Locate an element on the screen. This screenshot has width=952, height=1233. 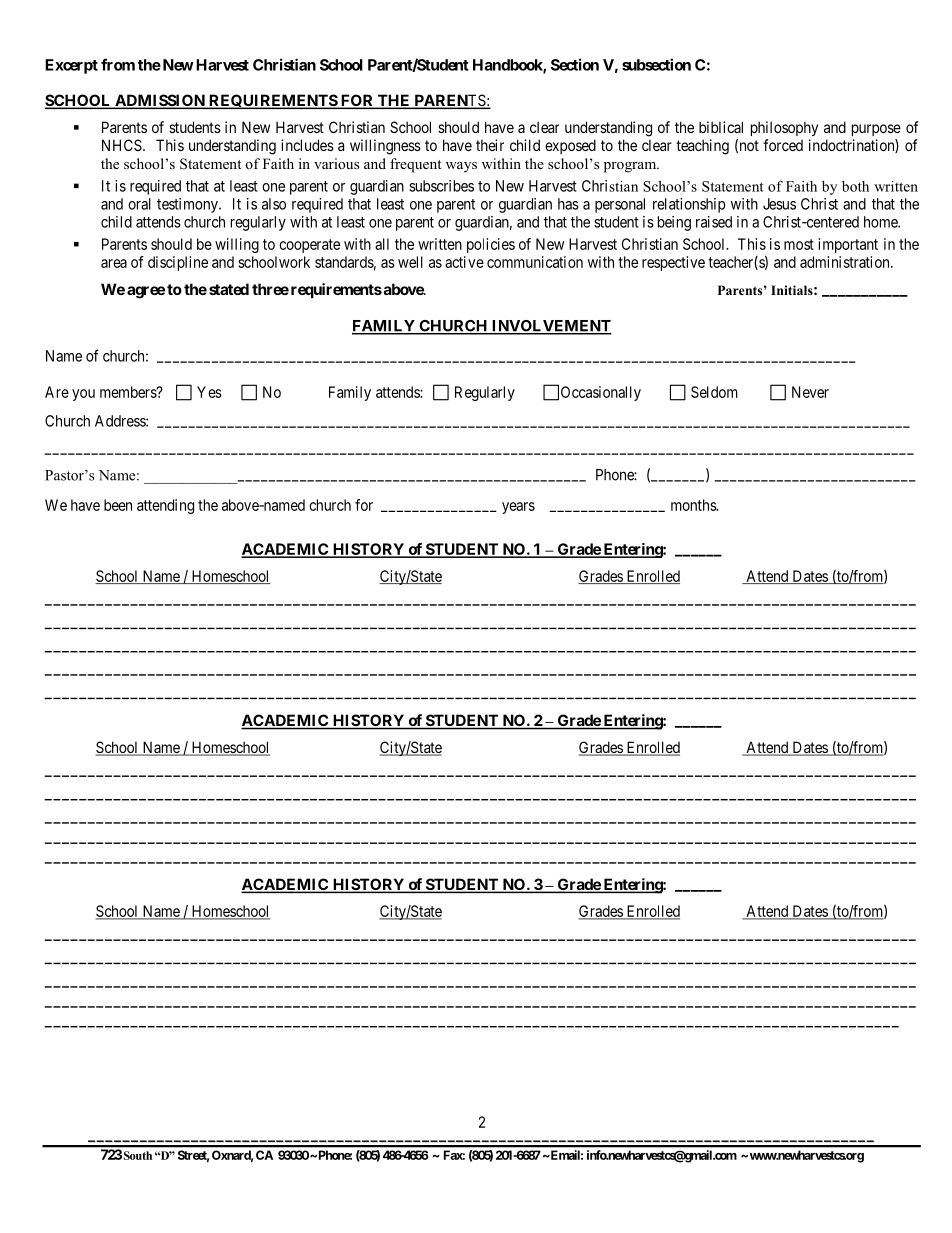
been is located at coordinates (118, 505).
